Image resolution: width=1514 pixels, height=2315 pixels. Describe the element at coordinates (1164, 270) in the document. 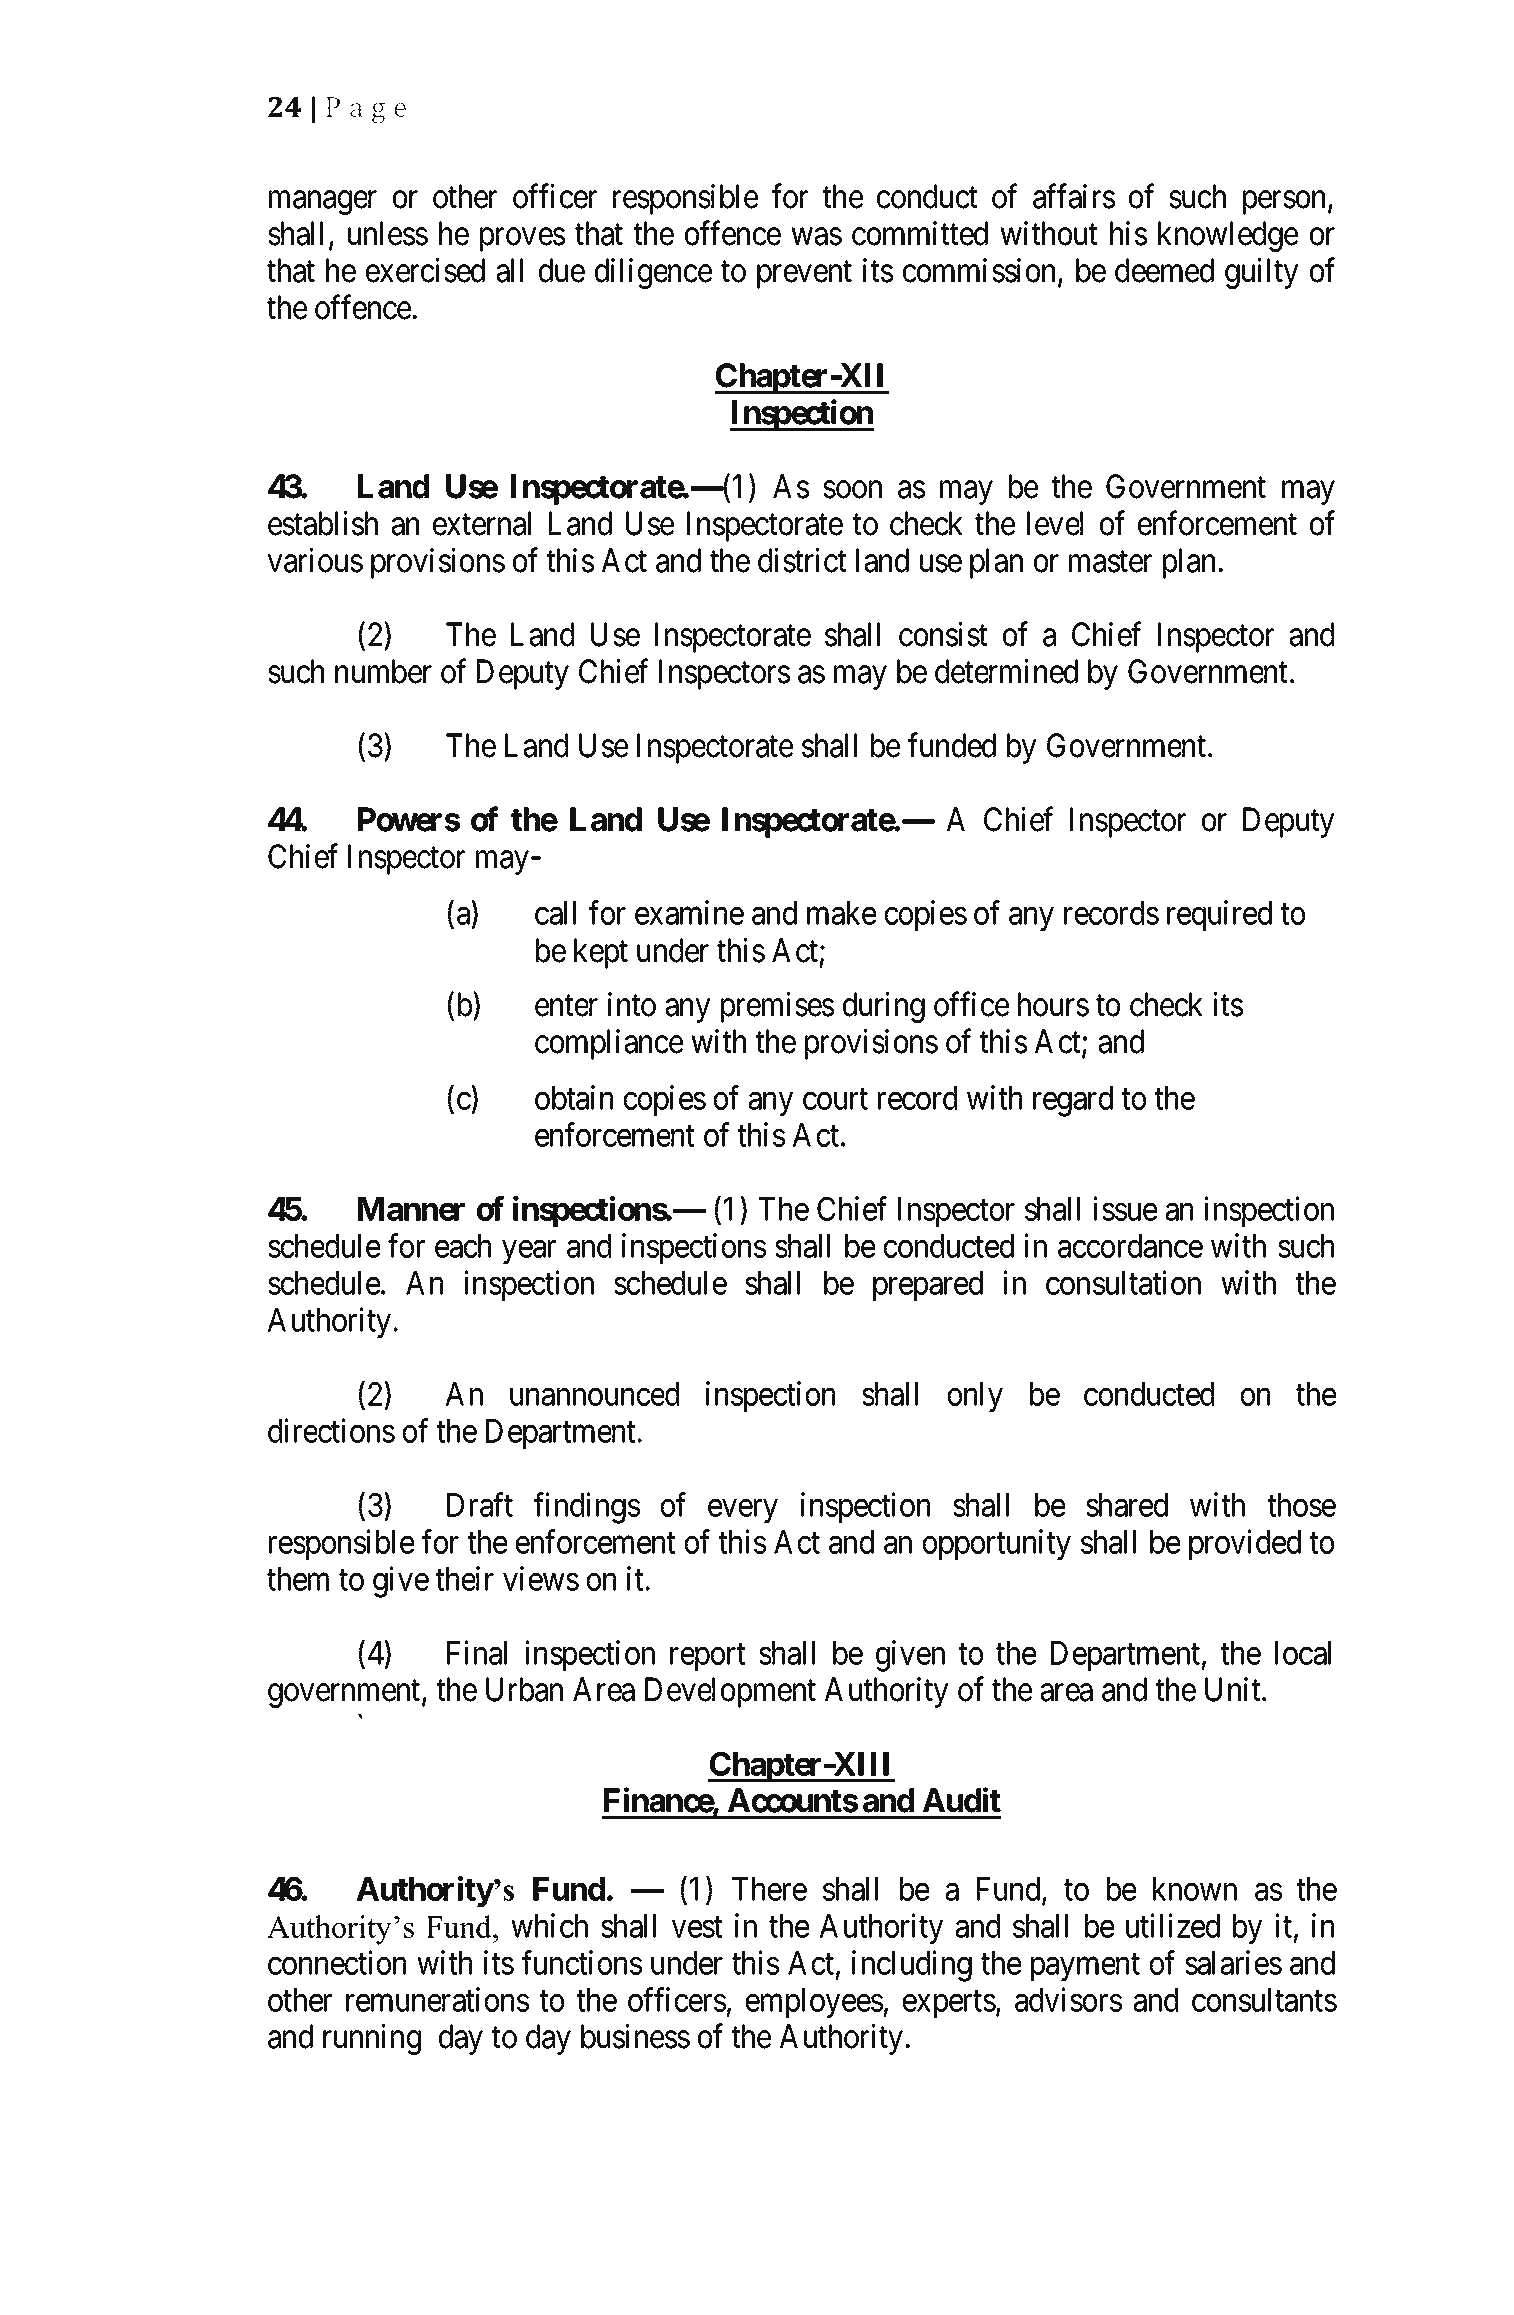

I see `deemed` at that location.
